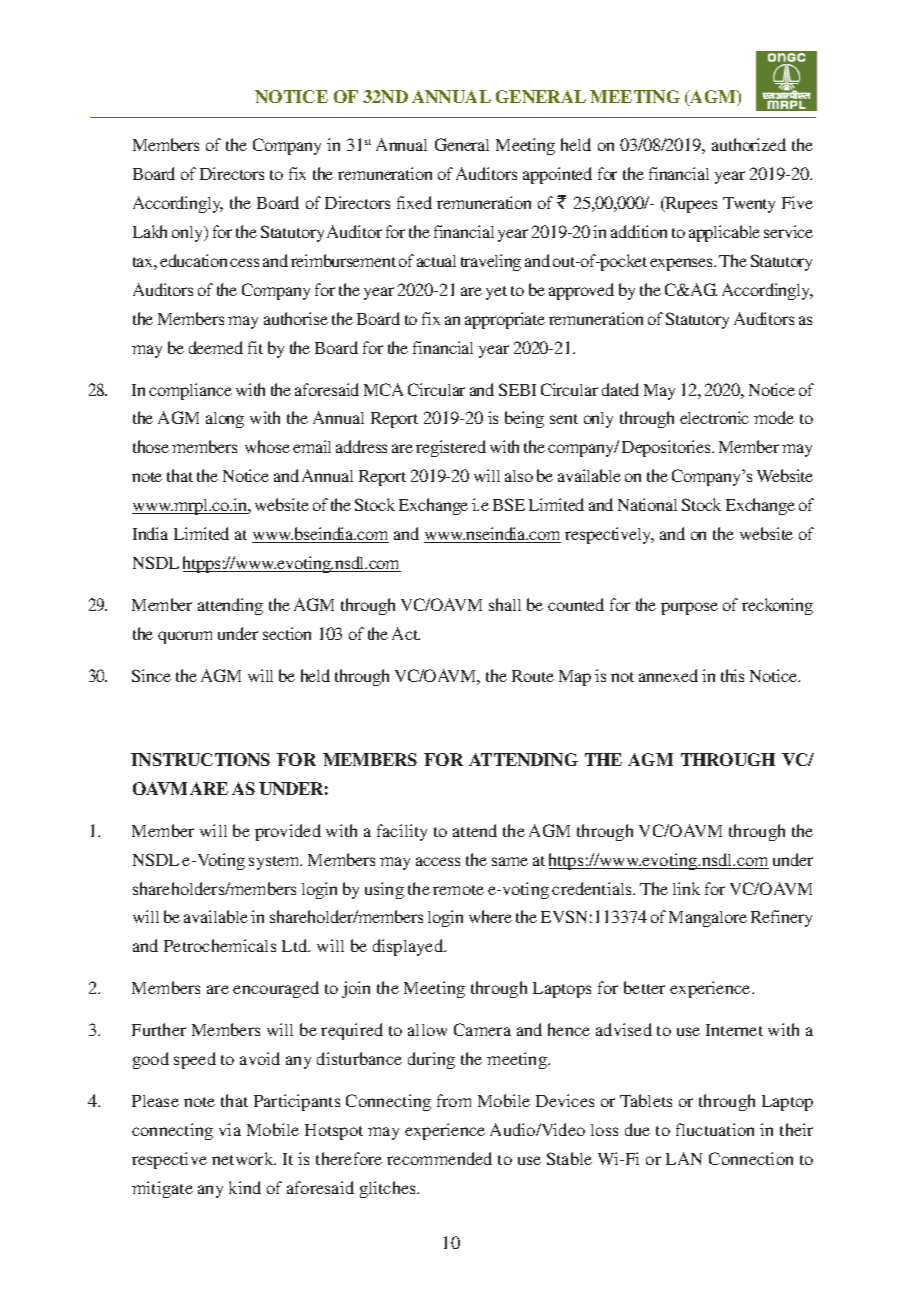 This document has width=924, height=1308. What do you see at coordinates (439, 1158) in the document?
I see `recommended` at bounding box center [439, 1158].
